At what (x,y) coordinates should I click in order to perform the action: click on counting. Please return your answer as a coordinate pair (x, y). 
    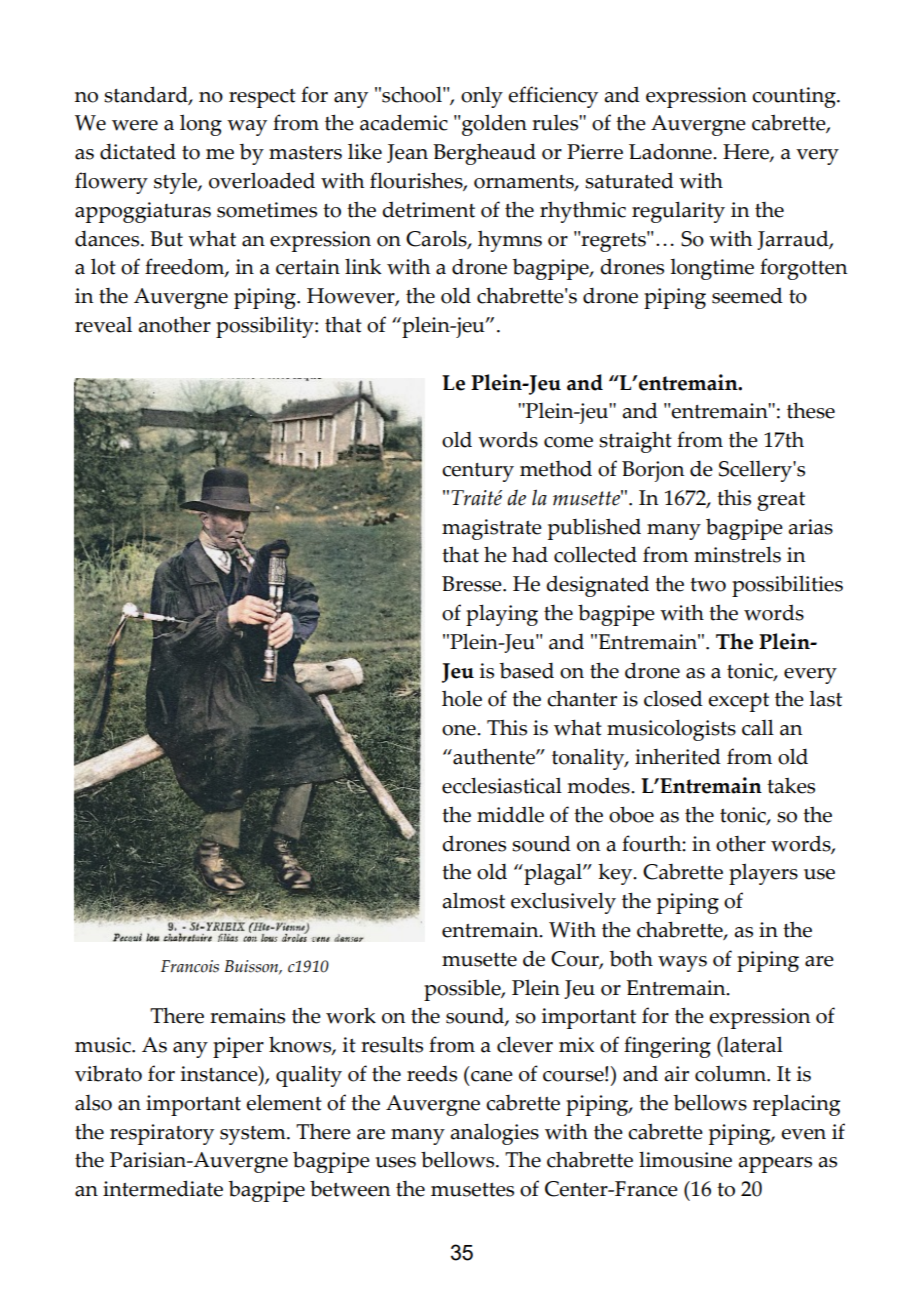
    Looking at the image, I should click on (795, 97).
